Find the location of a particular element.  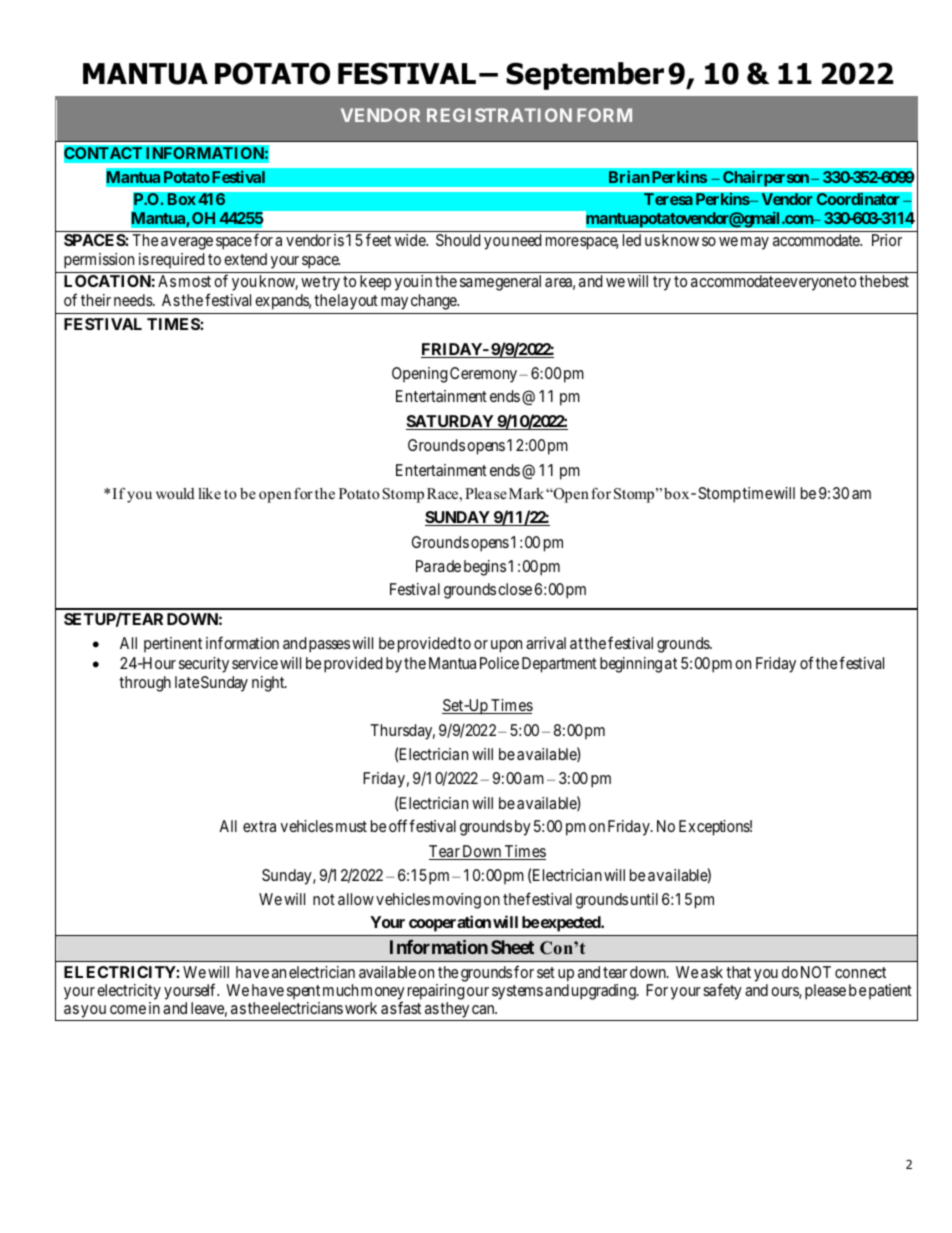

everyone is located at coordinates (811, 284).
